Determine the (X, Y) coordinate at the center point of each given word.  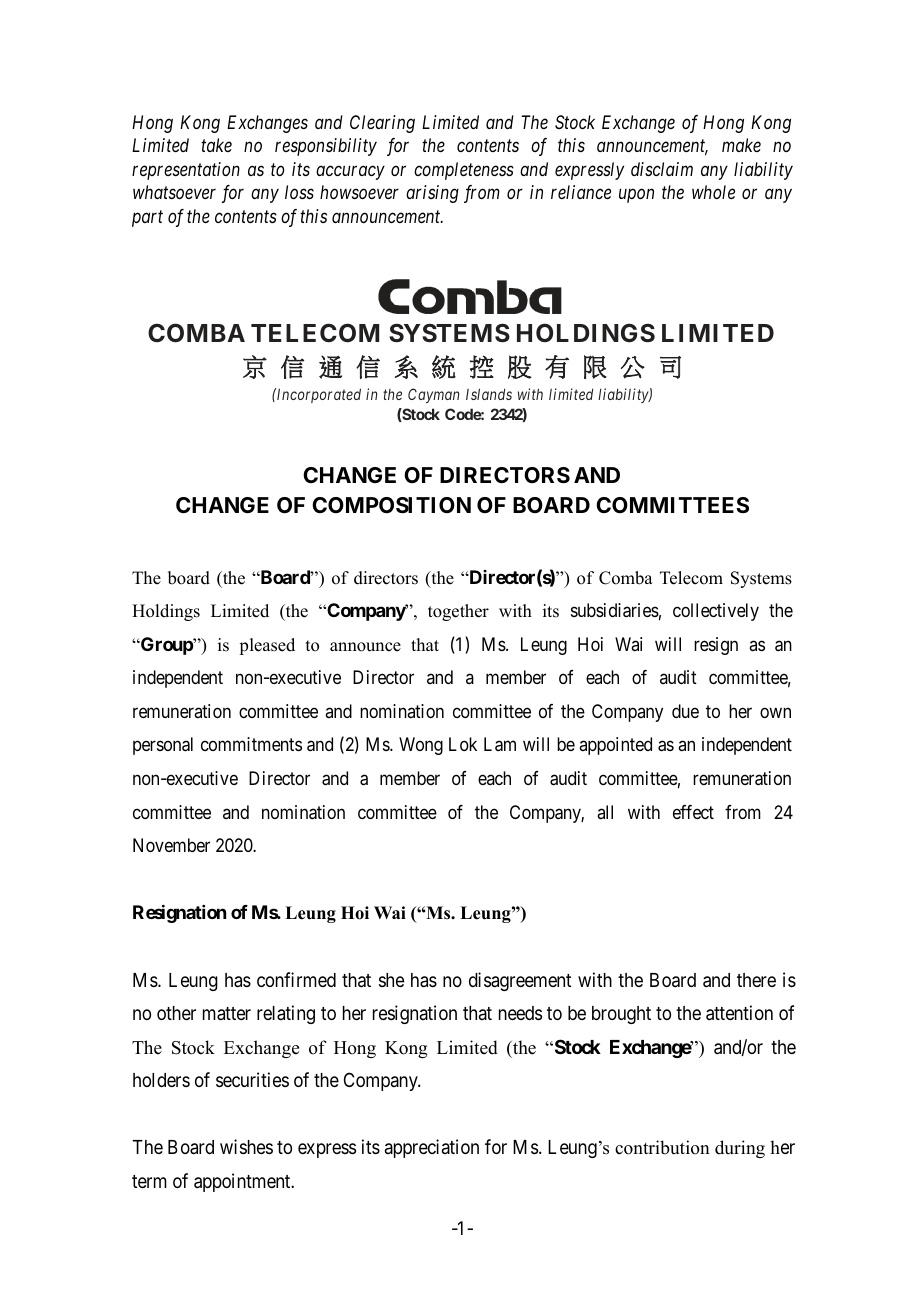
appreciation (432, 1148)
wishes (246, 1146)
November (171, 845)
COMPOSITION (391, 505)
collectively (716, 612)
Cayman (433, 395)
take (216, 145)
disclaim (662, 169)
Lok (463, 744)
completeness (464, 171)
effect (693, 812)
